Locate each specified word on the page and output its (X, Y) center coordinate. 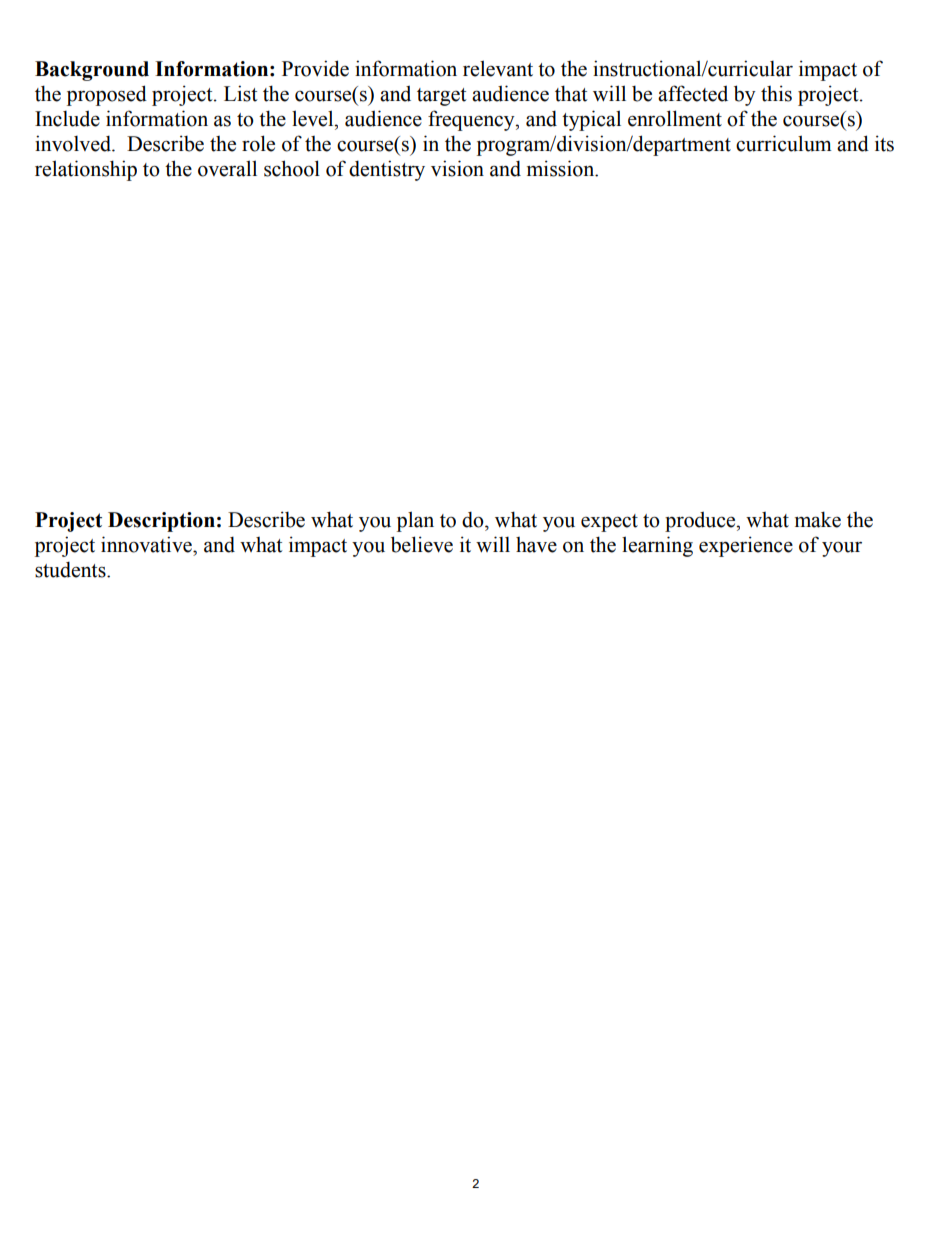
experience (746, 546)
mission (562, 168)
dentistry (387, 170)
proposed (107, 95)
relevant (498, 68)
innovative (147, 544)
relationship (86, 170)
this (776, 93)
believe (422, 544)
